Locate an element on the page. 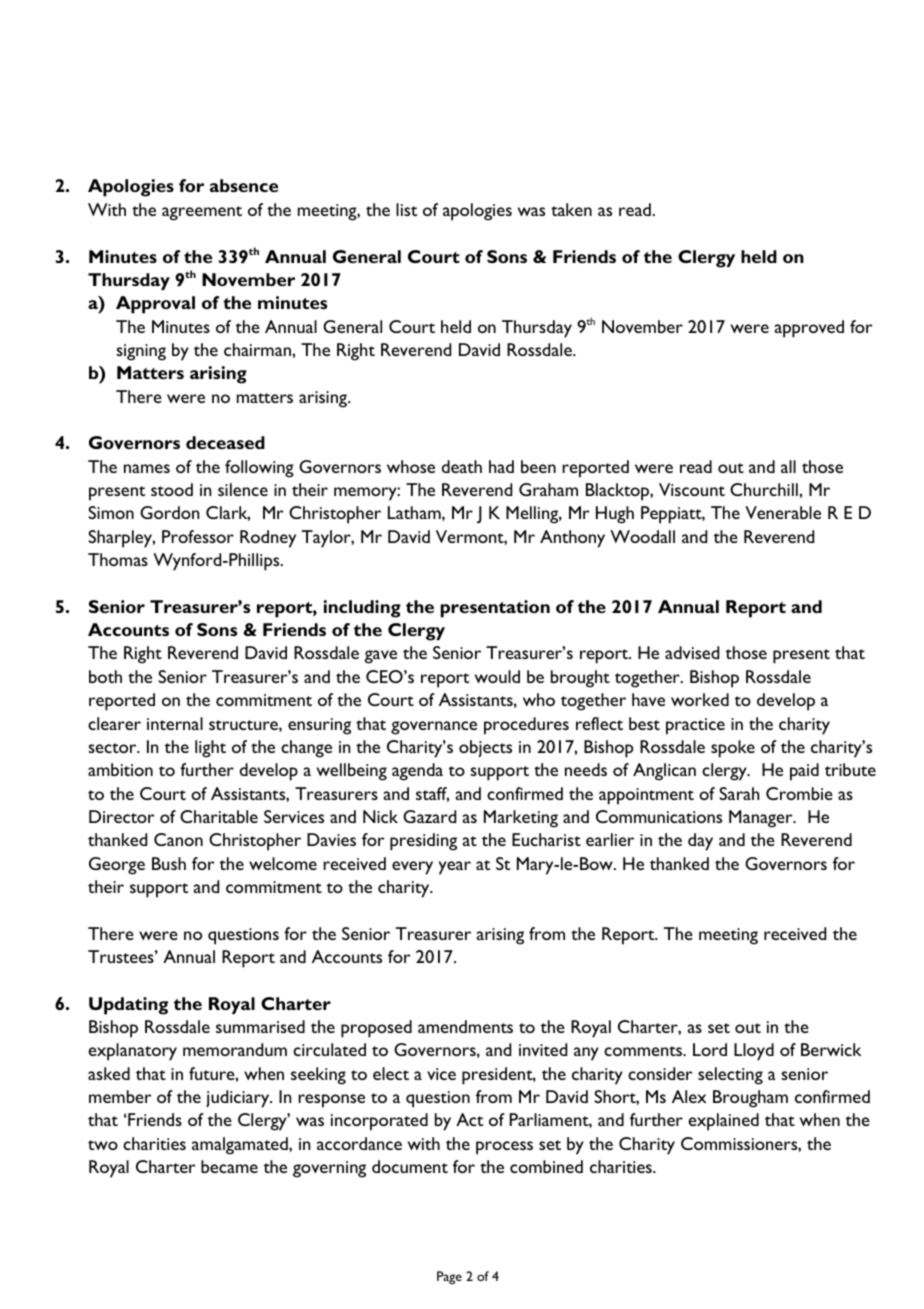 This document has height=1309, width=924. internal is located at coordinates (175, 723).
